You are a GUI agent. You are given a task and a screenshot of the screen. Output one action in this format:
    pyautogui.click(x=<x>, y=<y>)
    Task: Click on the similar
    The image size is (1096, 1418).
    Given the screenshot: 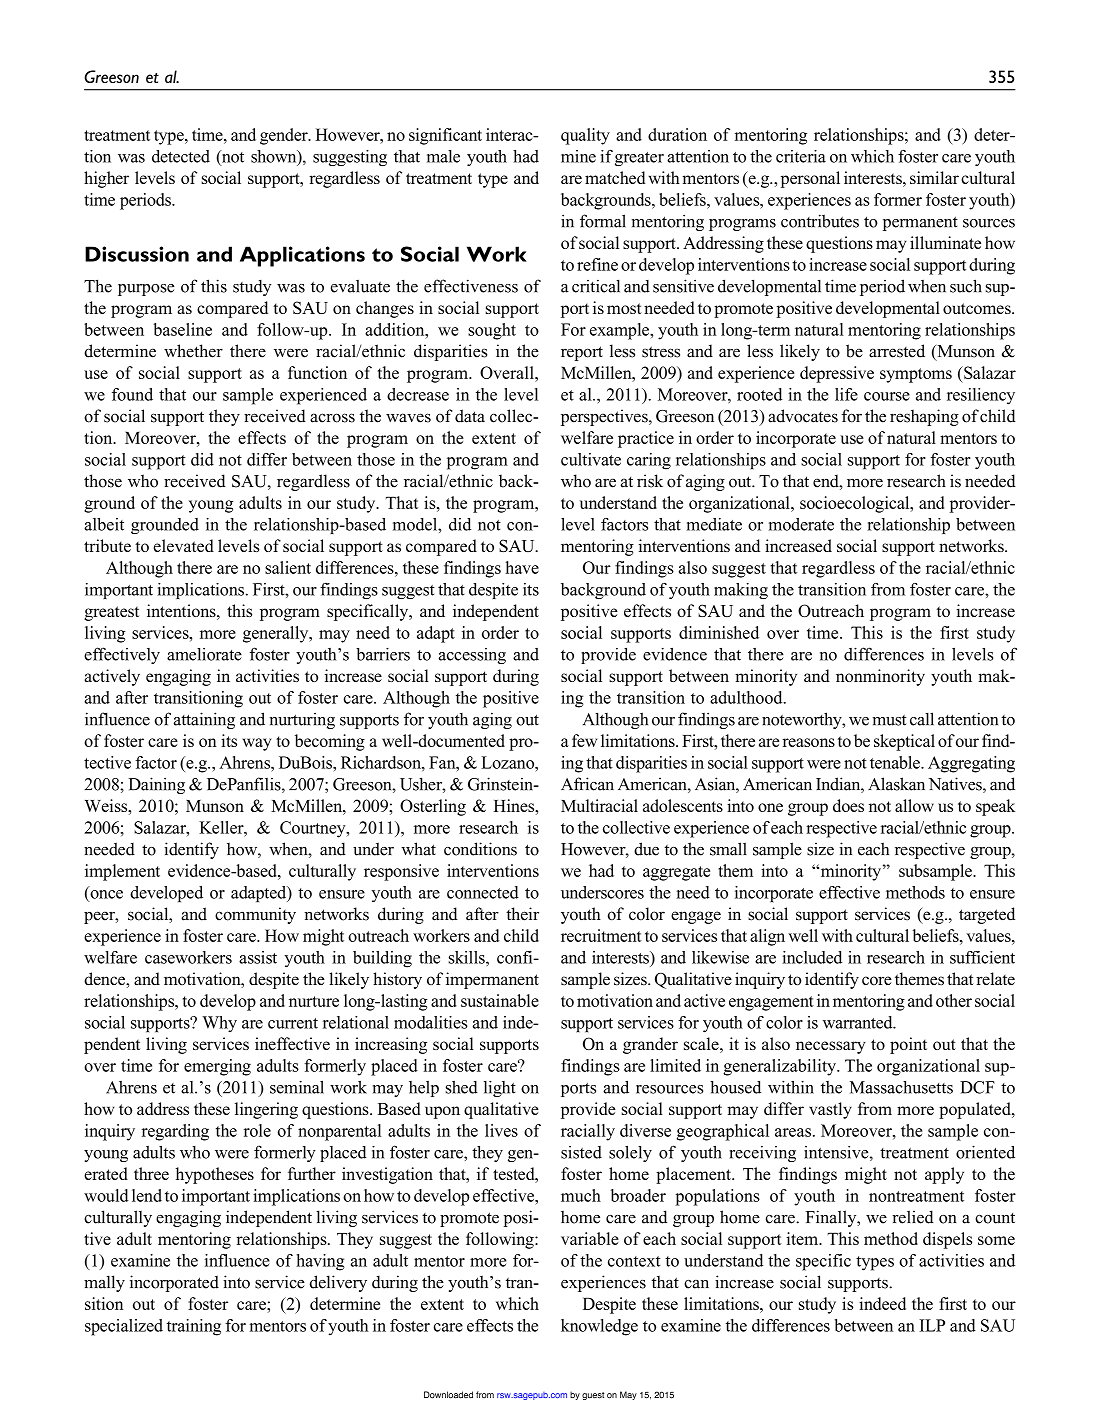 What is the action you would take?
    pyautogui.click(x=934, y=177)
